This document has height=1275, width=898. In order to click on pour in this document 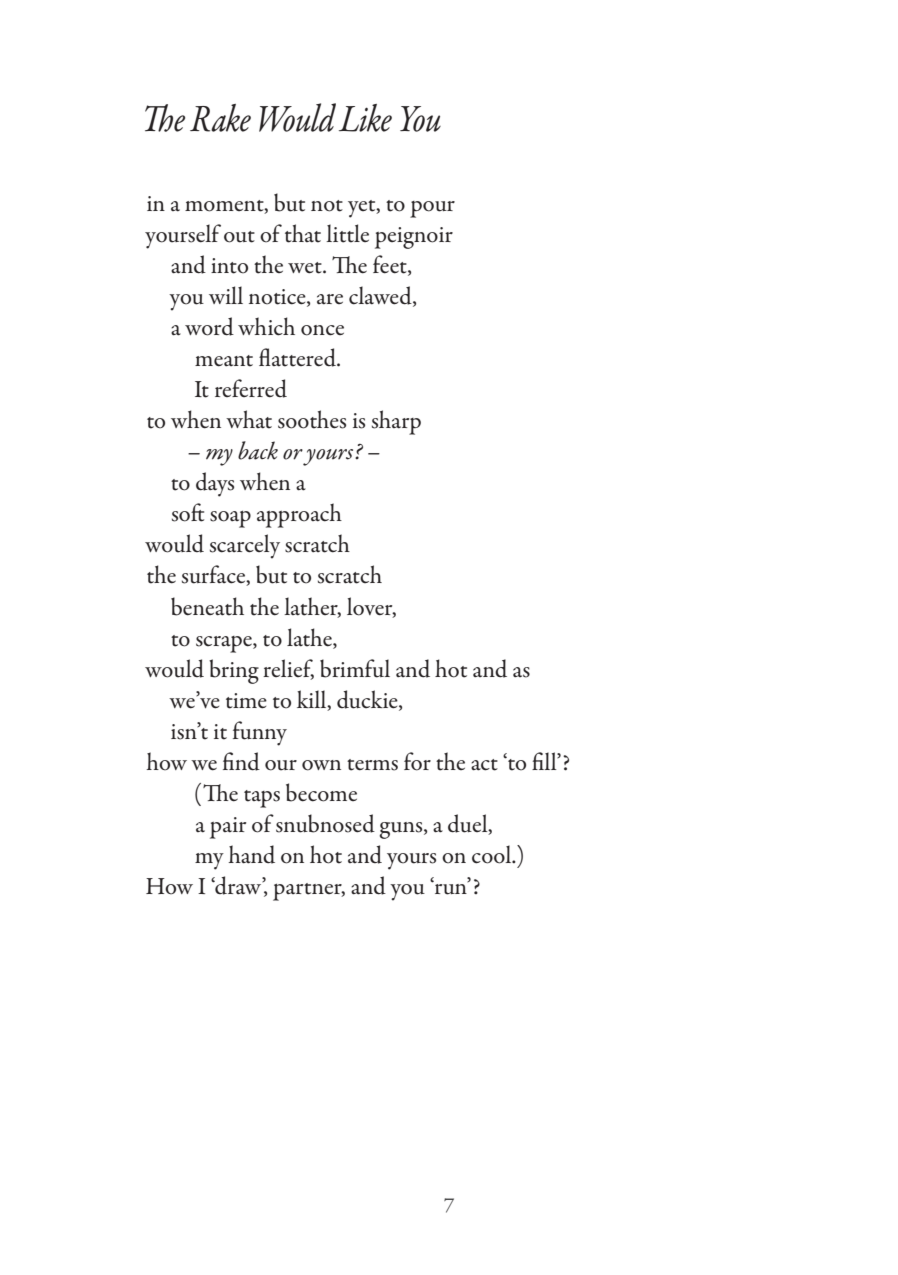, I will do `click(432, 209)`.
